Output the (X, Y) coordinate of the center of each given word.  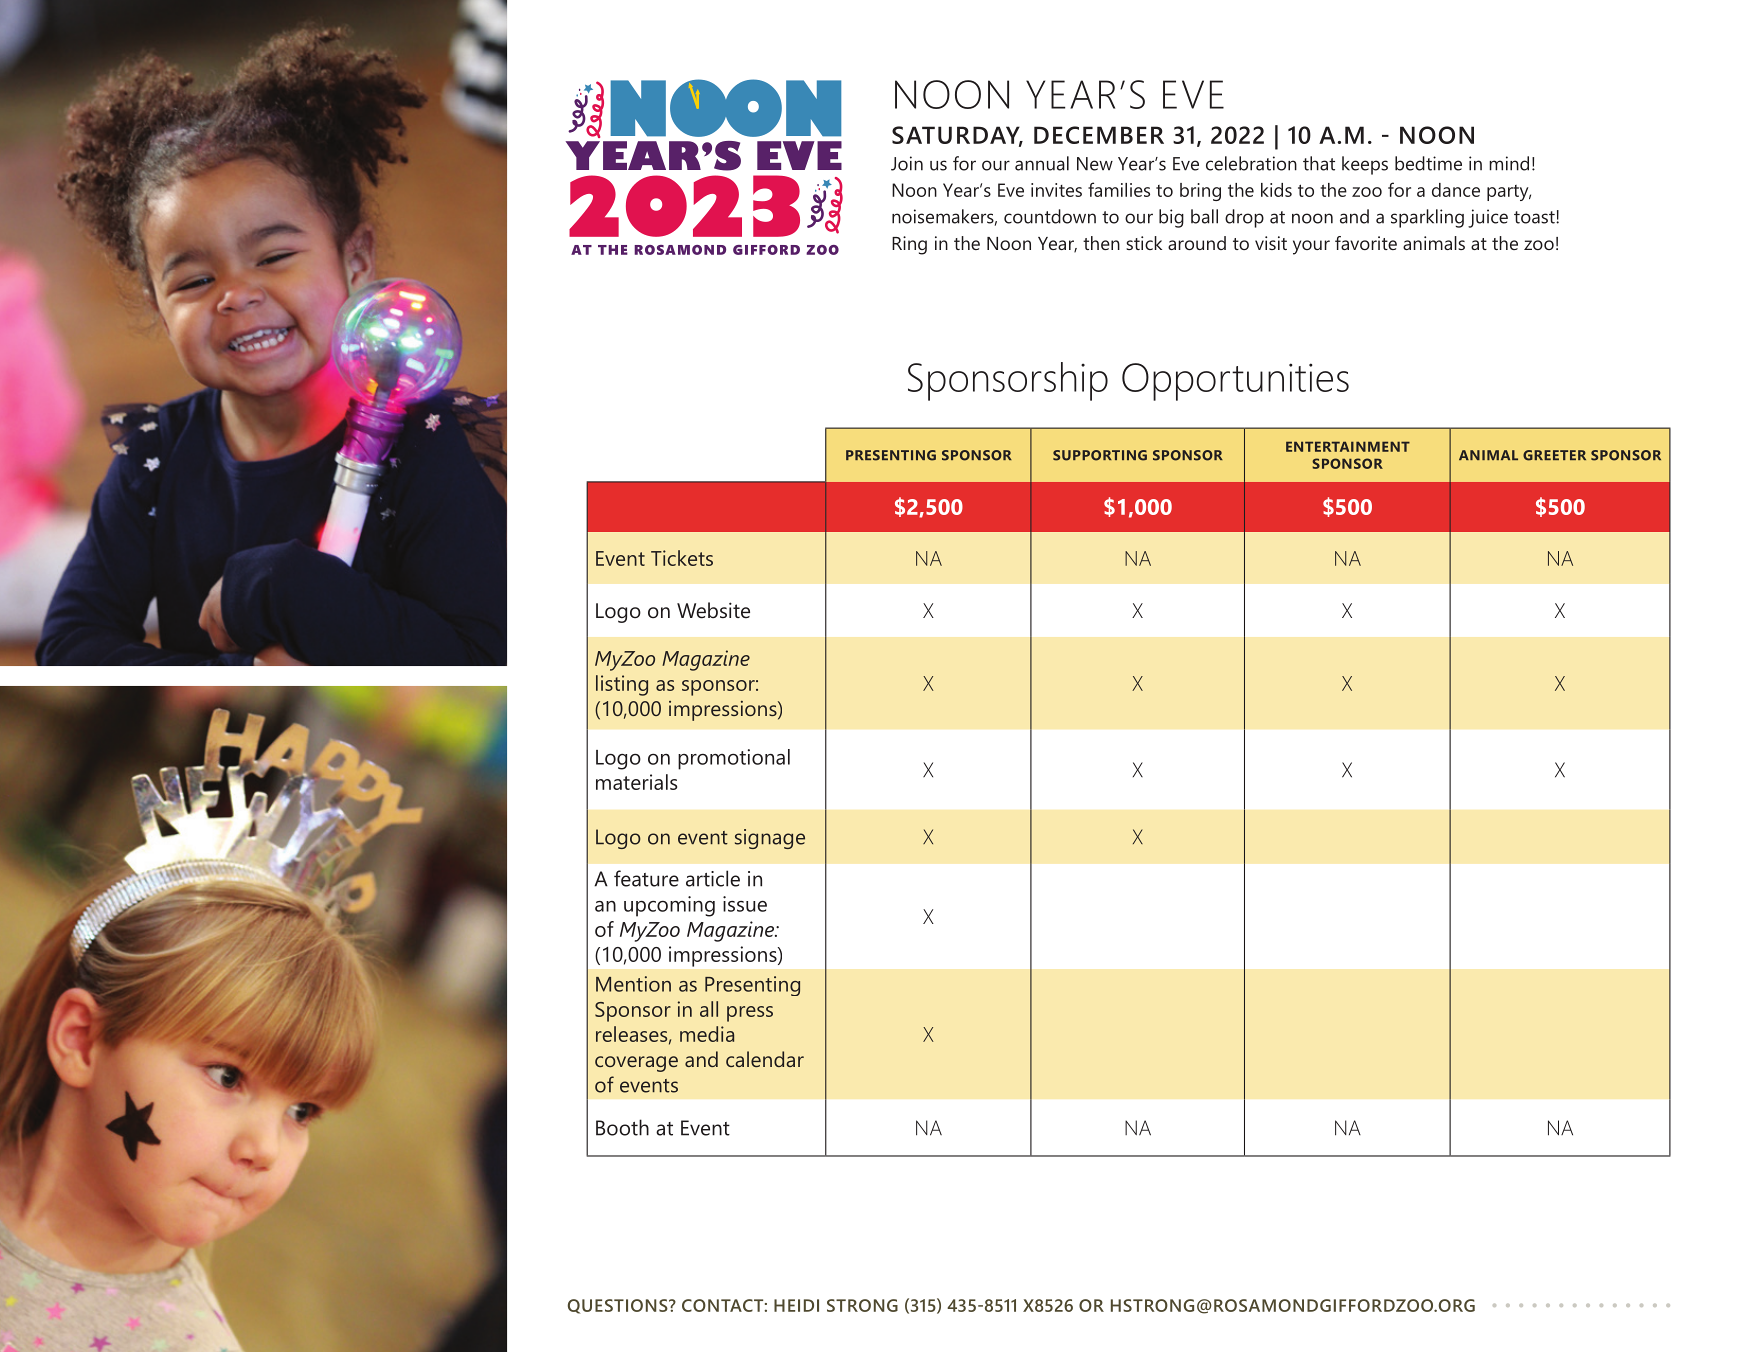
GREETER (1554, 455)
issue (745, 904)
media (707, 1034)
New (1095, 164)
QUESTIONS (619, 1306)
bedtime (1428, 163)
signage (770, 839)
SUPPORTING (1100, 455)
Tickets (682, 558)
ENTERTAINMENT (1348, 446)
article (713, 878)
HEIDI (796, 1305)
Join (907, 163)
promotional (734, 759)
